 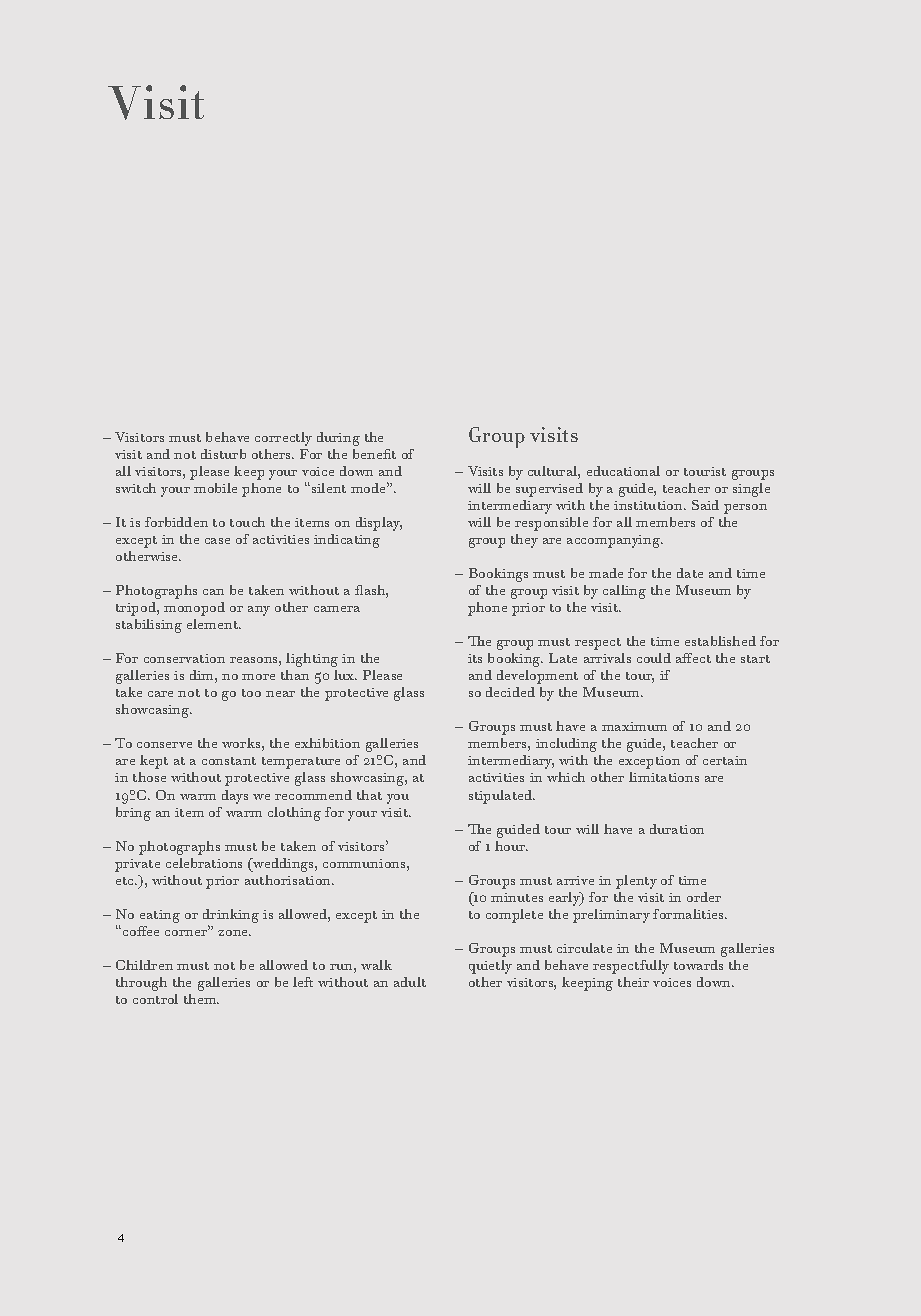 I want to click on adult, so click(x=410, y=982).
